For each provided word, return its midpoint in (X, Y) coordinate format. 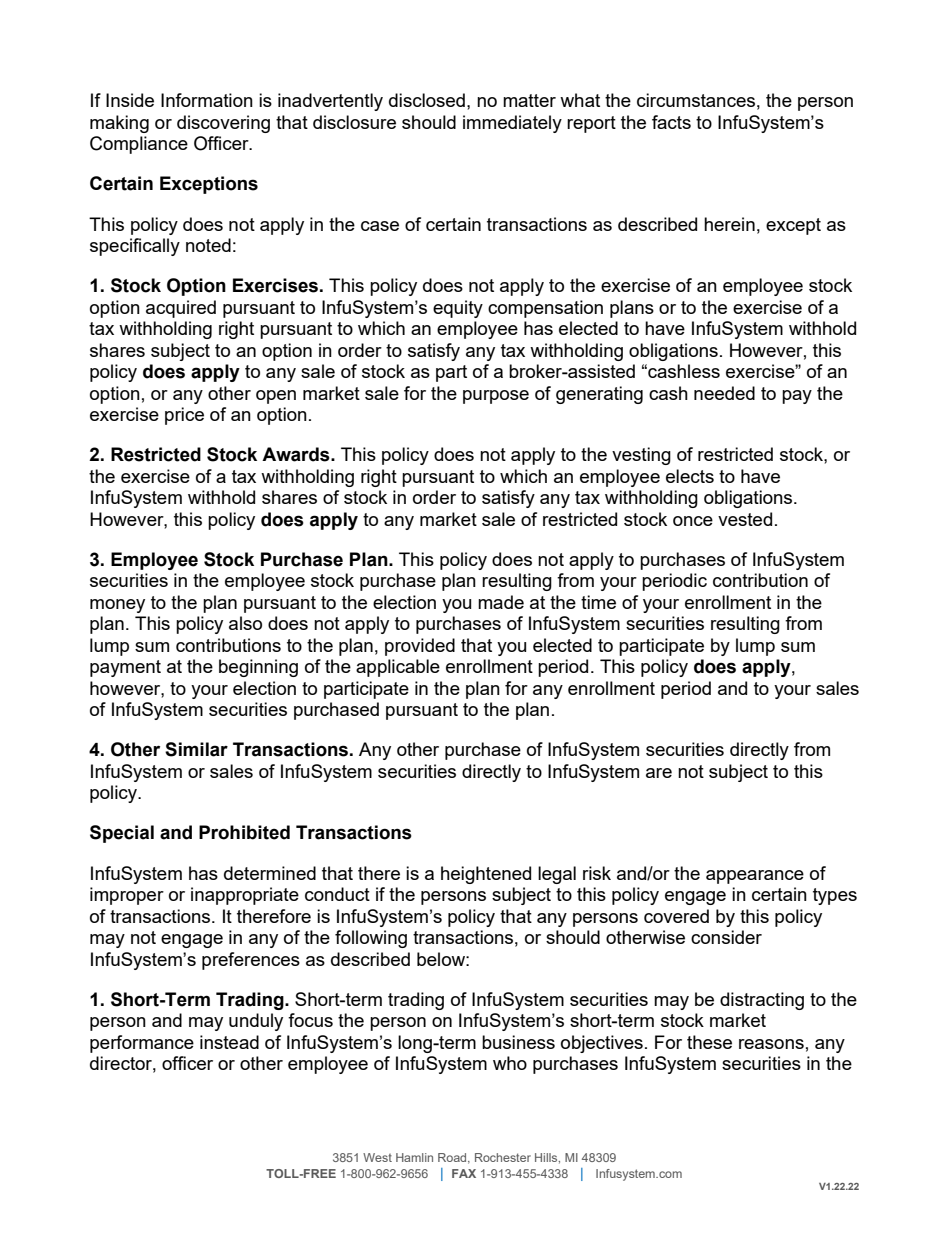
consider (726, 937)
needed (724, 393)
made (501, 602)
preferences (251, 961)
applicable (398, 668)
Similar (196, 749)
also (245, 623)
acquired (181, 309)
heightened (486, 875)
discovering (223, 124)
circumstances (696, 100)
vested (745, 519)
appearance (755, 877)
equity (458, 309)
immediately (512, 124)
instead (229, 1042)
